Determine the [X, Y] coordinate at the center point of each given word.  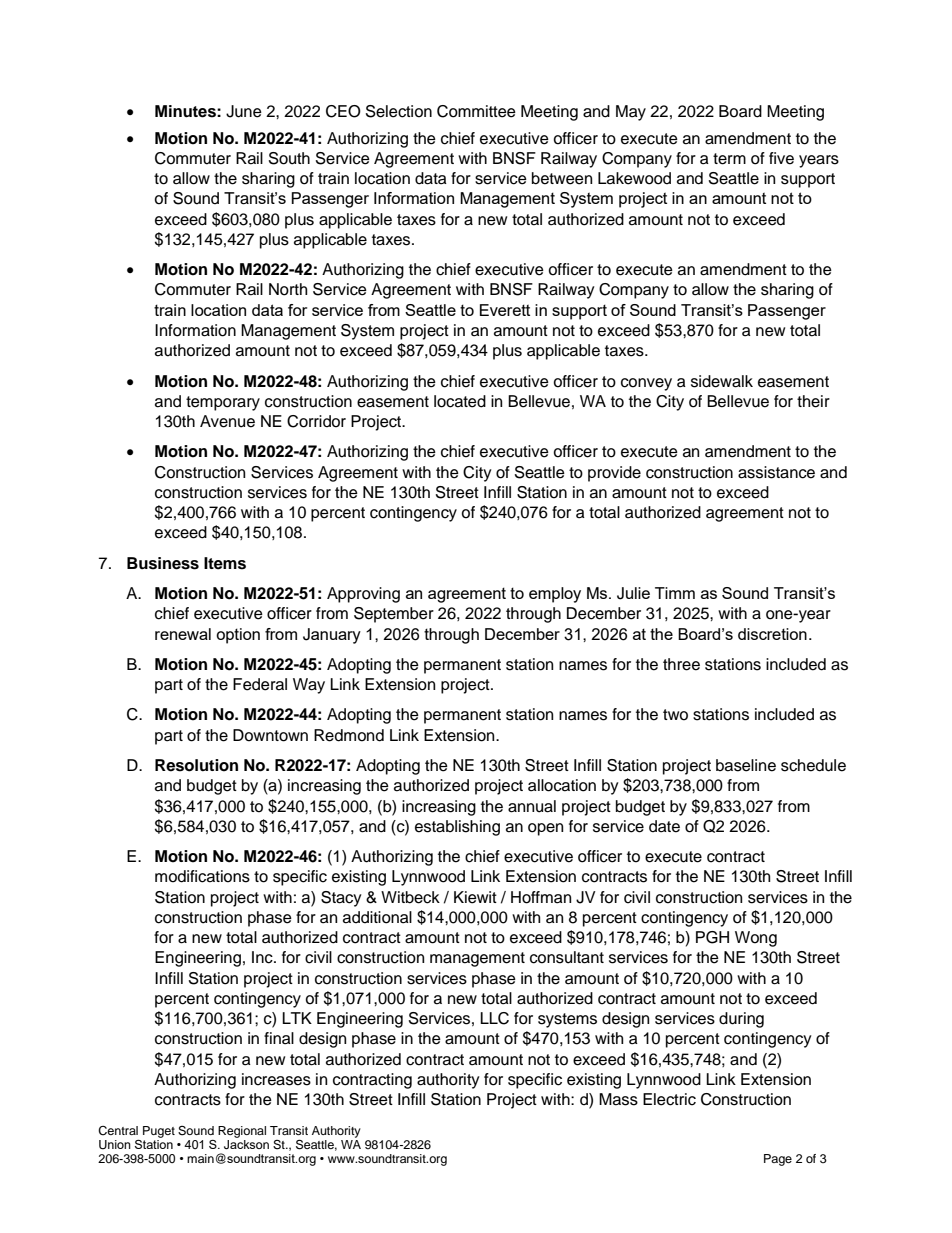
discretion [772, 634]
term [729, 159]
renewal [183, 634]
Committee [476, 111]
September [394, 615]
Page [778, 1160]
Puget [159, 1132]
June [244, 111]
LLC [494, 1018]
